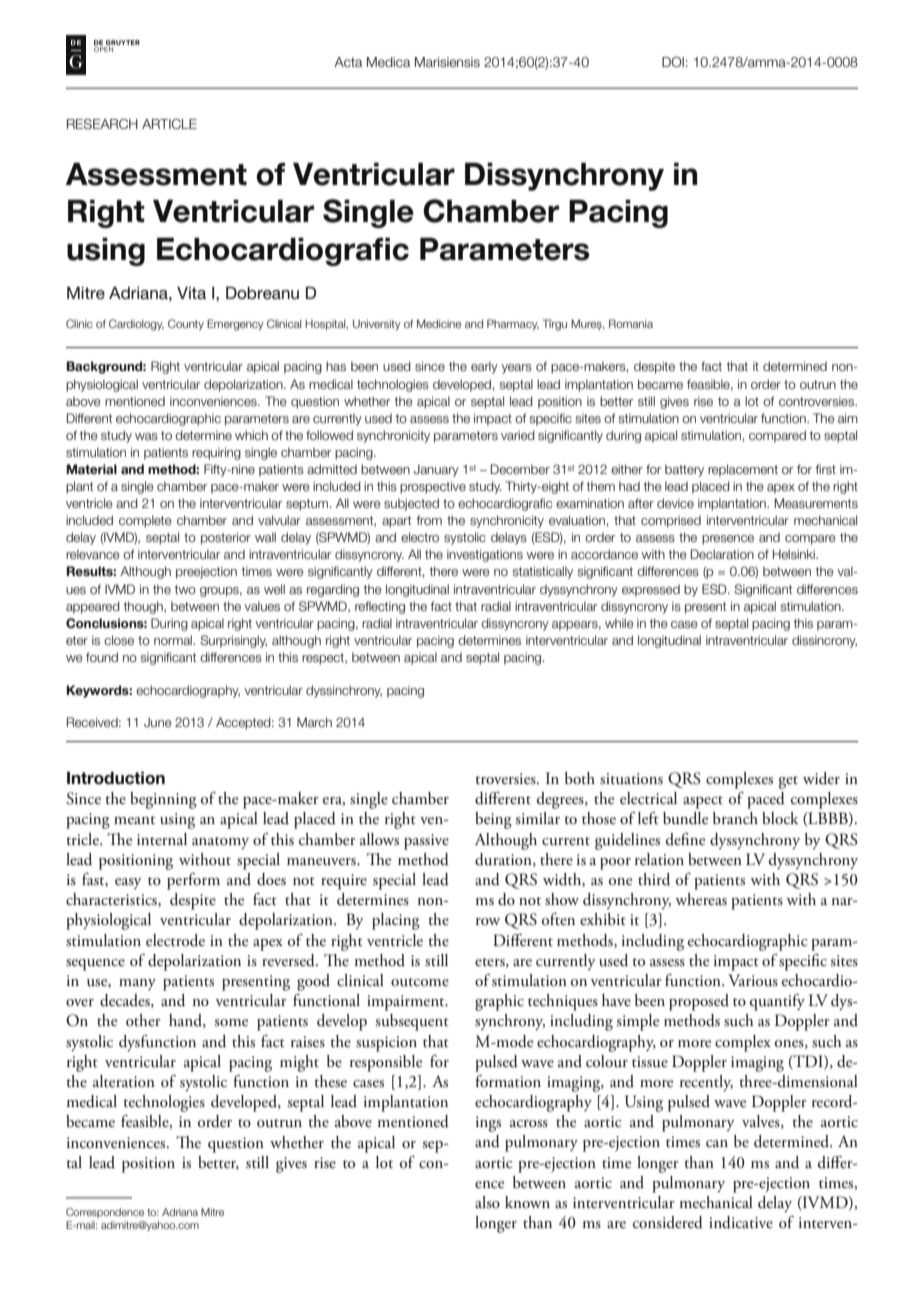  I want to click on also, so click(487, 1202).
